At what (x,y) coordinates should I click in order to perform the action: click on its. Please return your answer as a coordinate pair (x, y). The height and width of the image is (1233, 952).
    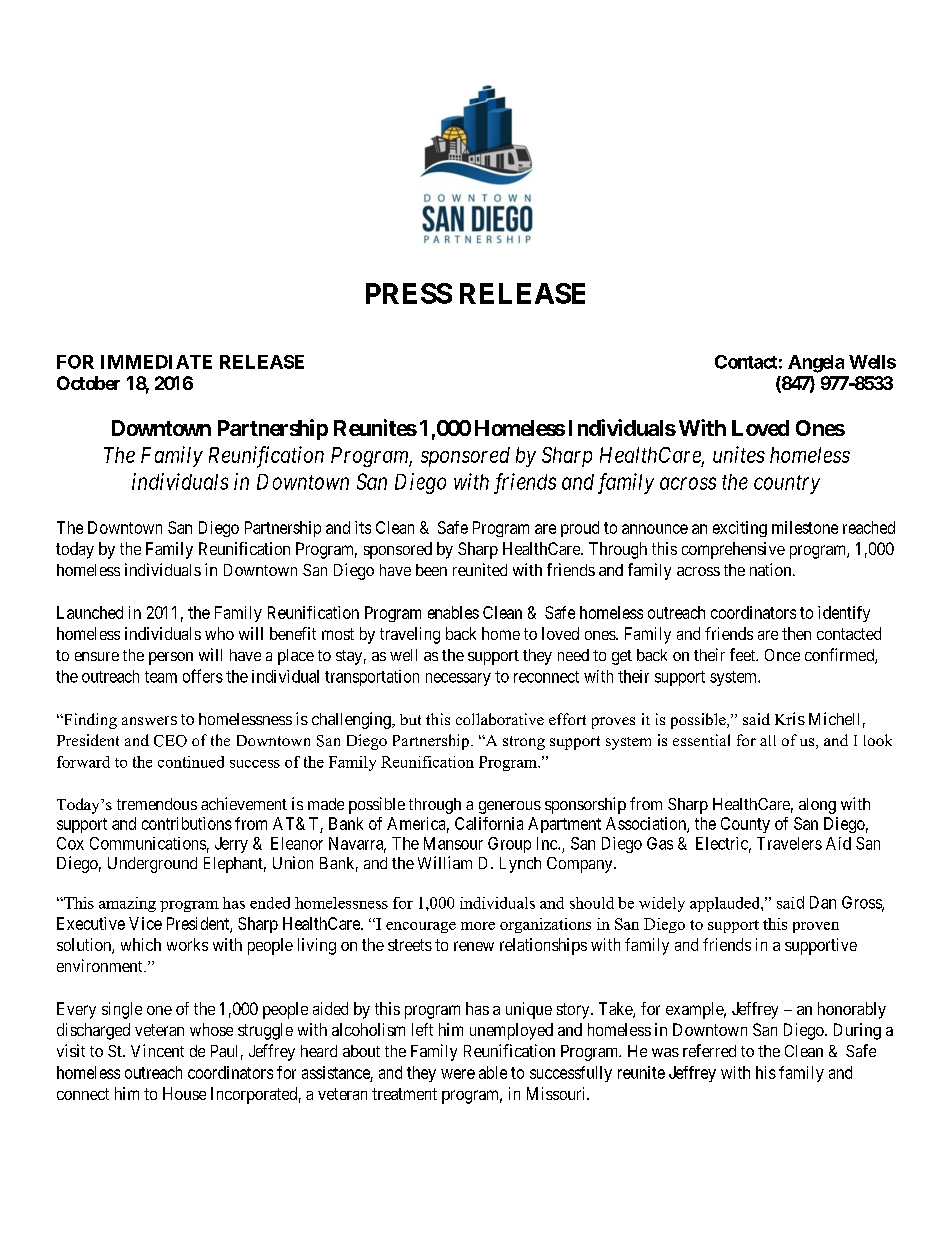
    Looking at the image, I should click on (363, 527).
